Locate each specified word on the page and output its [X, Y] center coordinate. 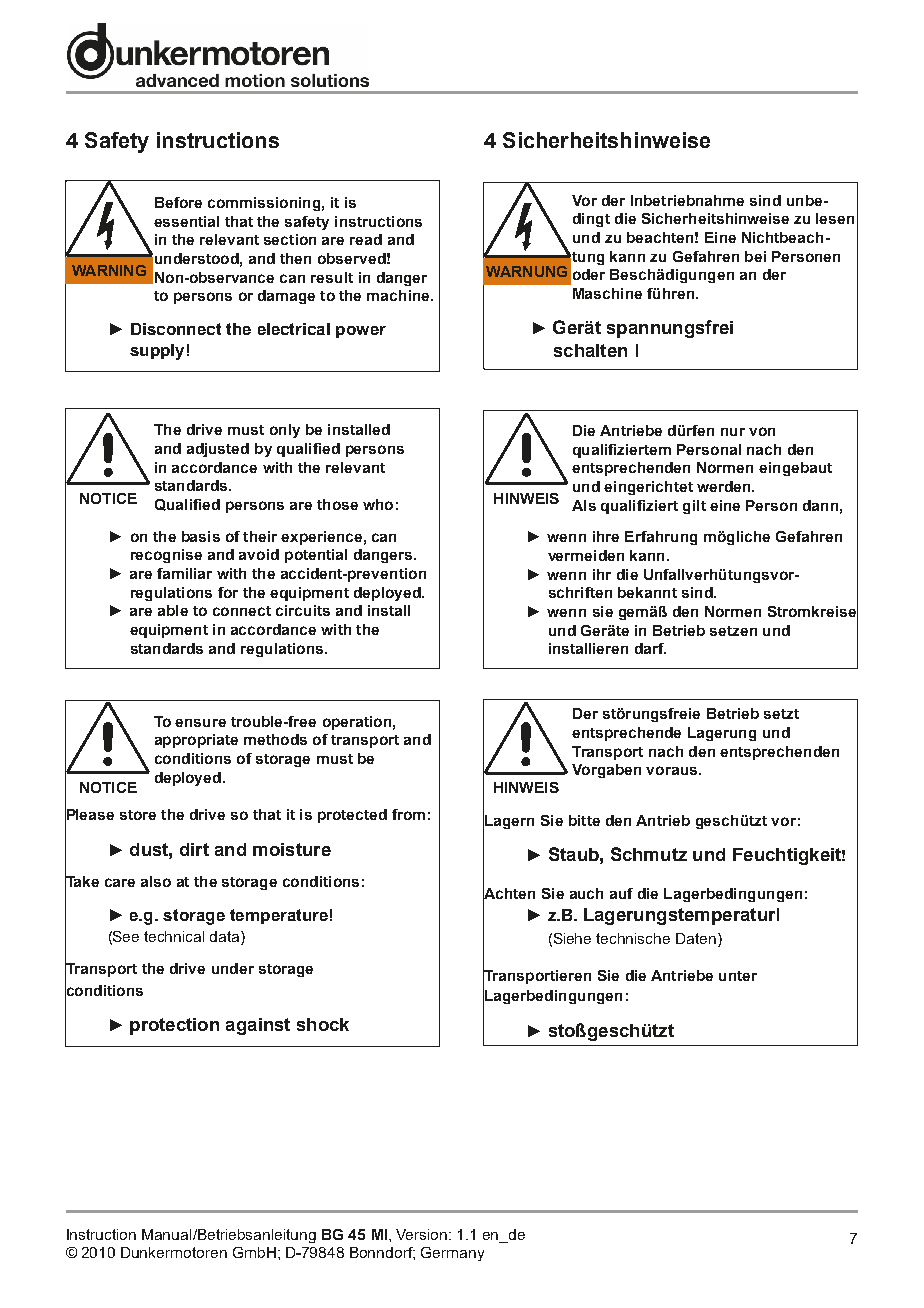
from [408, 814]
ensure [200, 723]
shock [323, 1024]
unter [738, 976]
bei [755, 256]
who [378, 504]
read [366, 239]
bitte [584, 820]
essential [186, 221]
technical [174, 936]
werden [725, 486]
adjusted [218, 450]
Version [423, 1234]
